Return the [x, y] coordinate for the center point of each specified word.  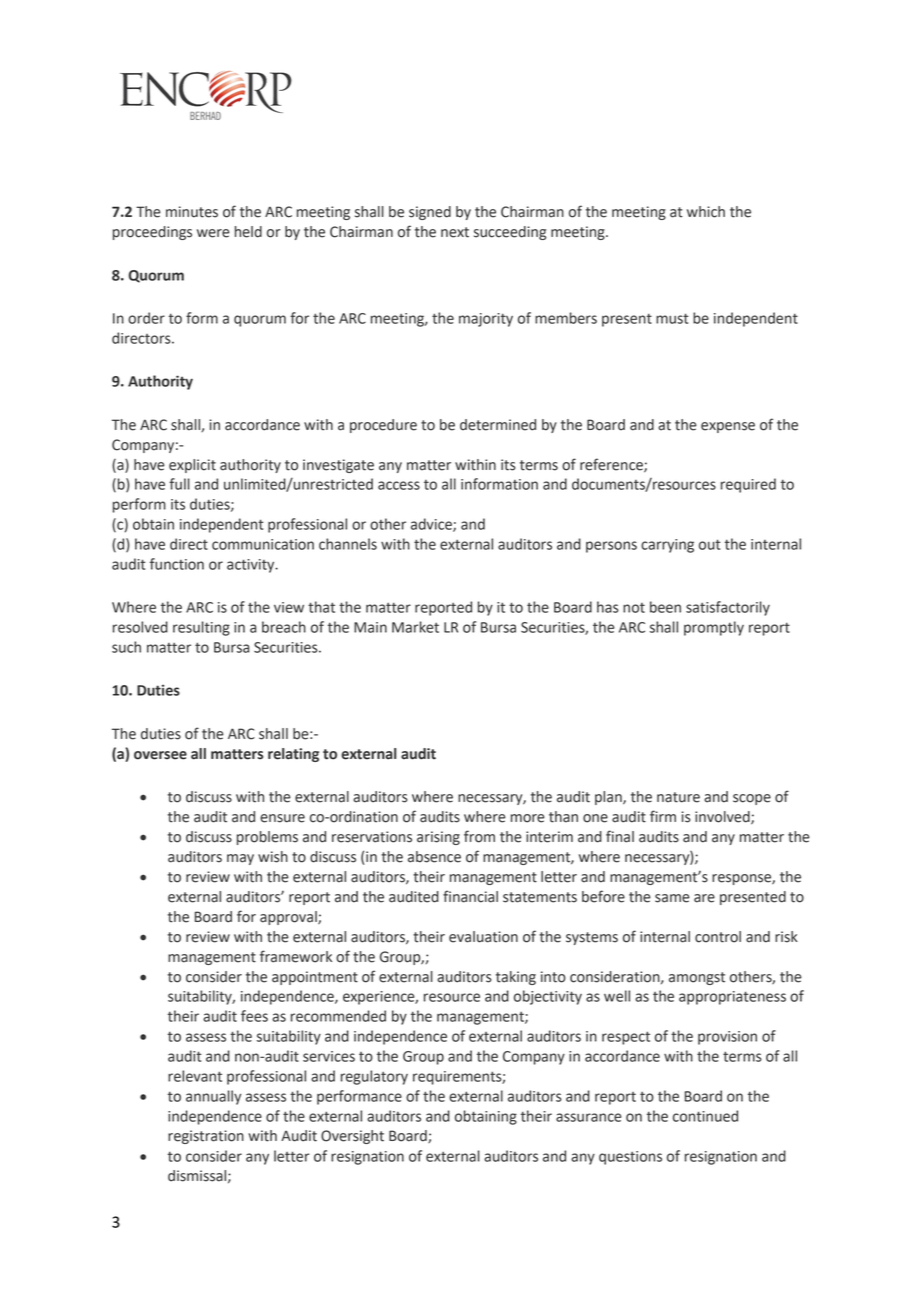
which [706, 212]
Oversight [352, 1137]
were [213, 233]
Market [415, 627]
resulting [201, 628]
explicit [192, 466]
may [240, 859]
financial [470, 896]
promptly [714, 628]
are [704, 898]
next [455, 232]
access [399, 485]
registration [206, 1137]
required [748, 485]
